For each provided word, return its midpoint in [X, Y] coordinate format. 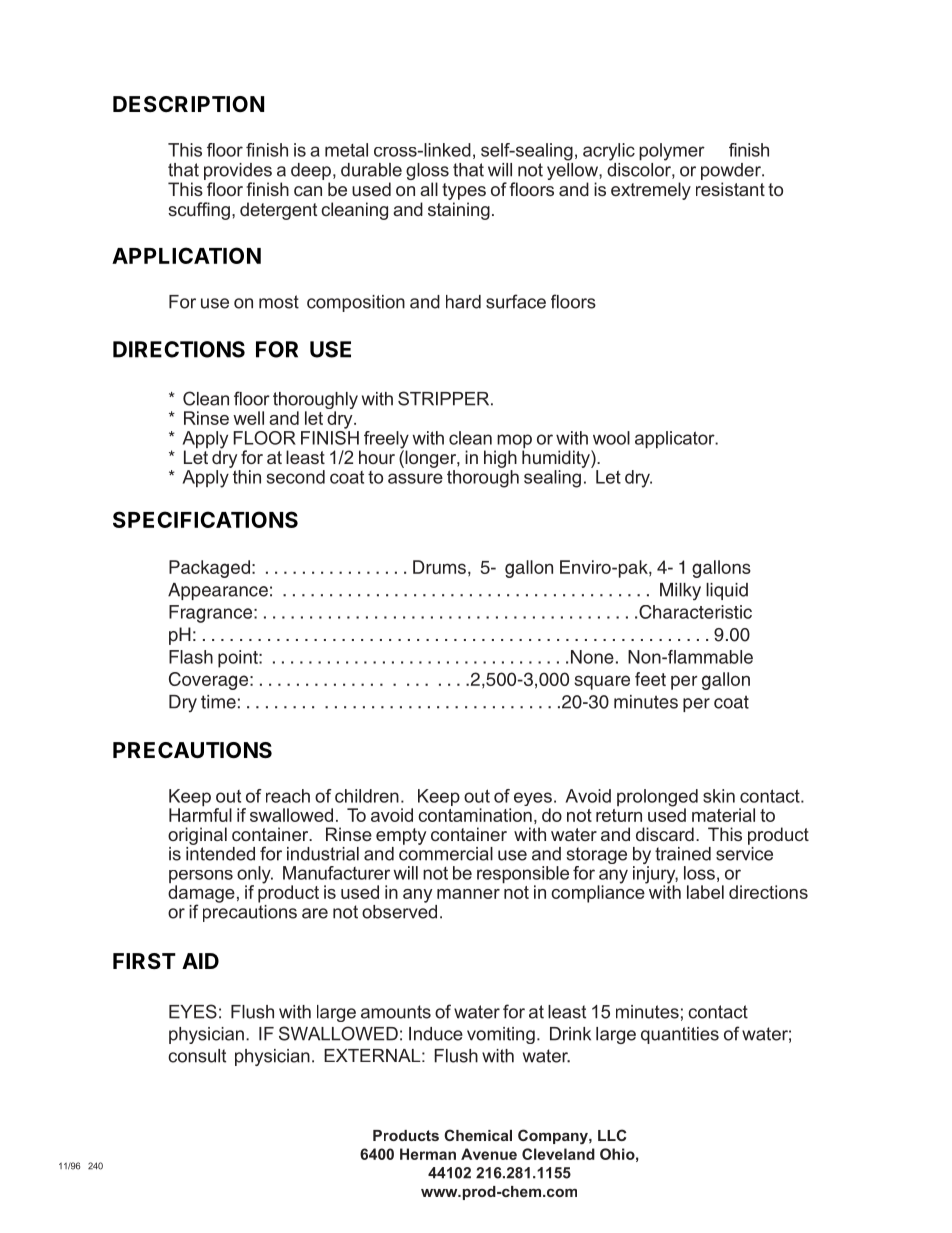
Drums [439, 567]
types [464, 191]
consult [197, 1056]
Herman [428, 1154]
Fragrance [212, 614]
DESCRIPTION [188, 104]
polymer [672, 152]
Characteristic [695, 612]
